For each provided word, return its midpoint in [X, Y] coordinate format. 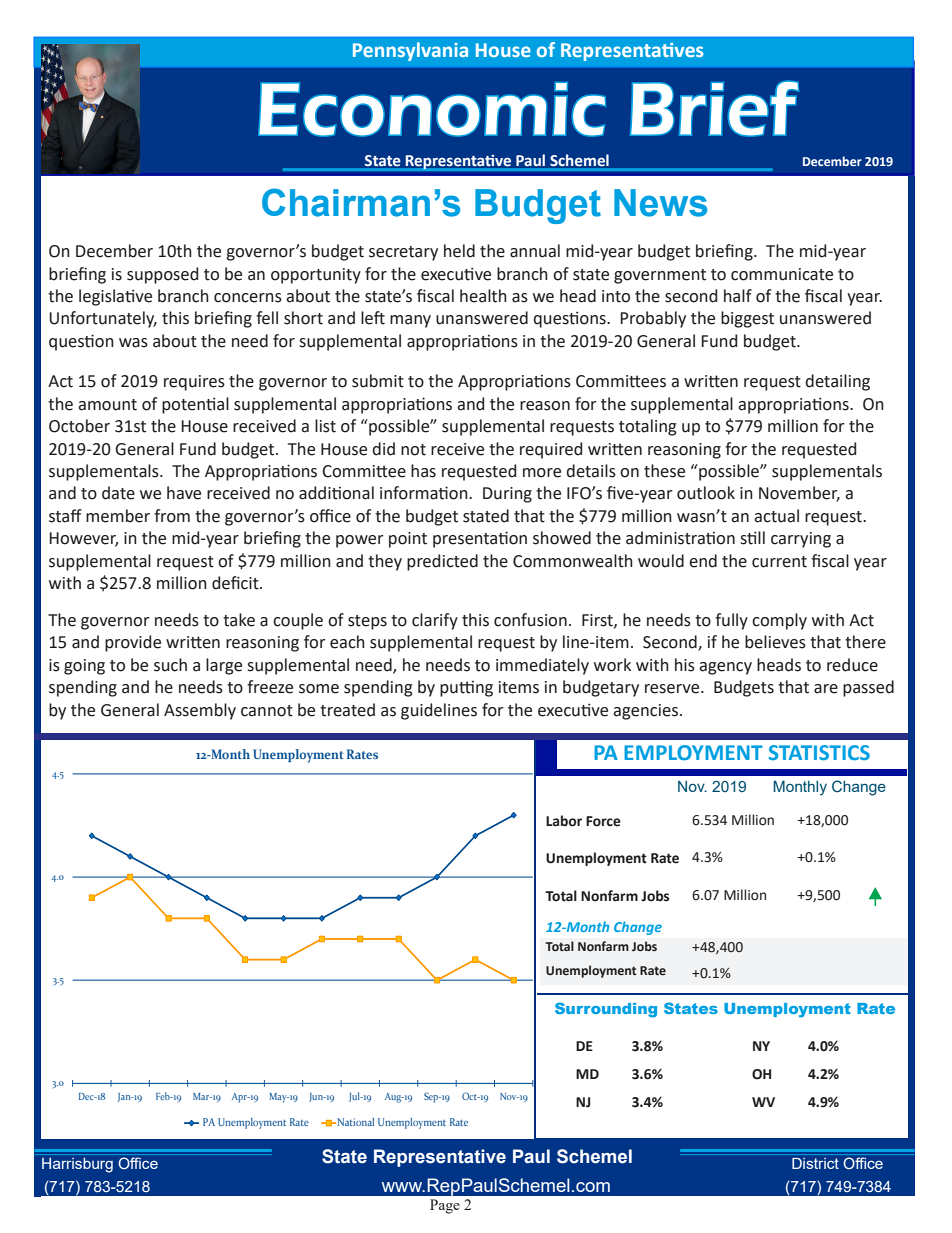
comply [779, 621]
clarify [435, 621]
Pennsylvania [410, 51]
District [815, 1163]
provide [133, 643]
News [660, 203]
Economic [432, 109]
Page [445, 1206]
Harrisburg [77, 1165]
